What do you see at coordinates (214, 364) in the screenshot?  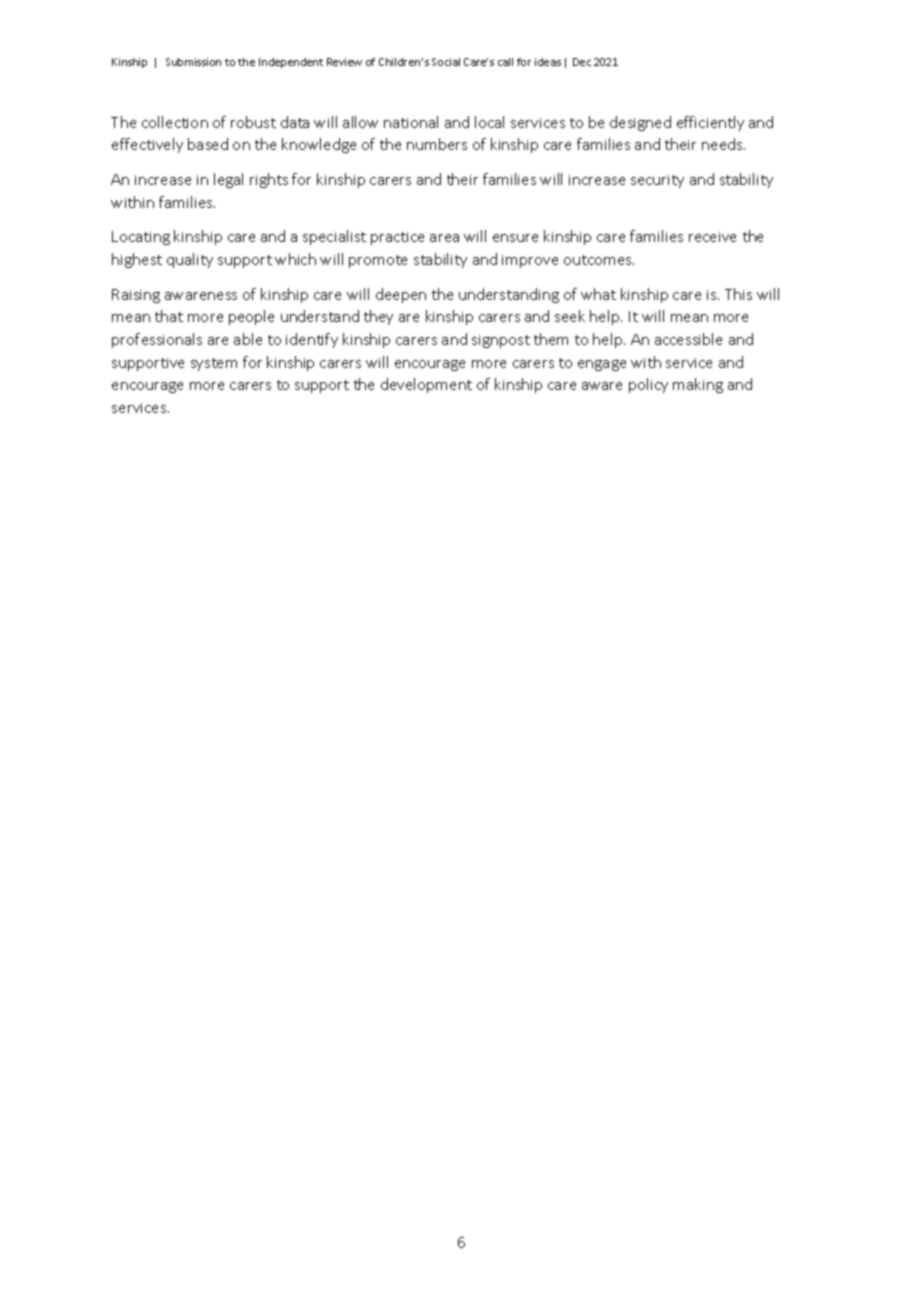 I see `system` at bounding box center [214, 364].
